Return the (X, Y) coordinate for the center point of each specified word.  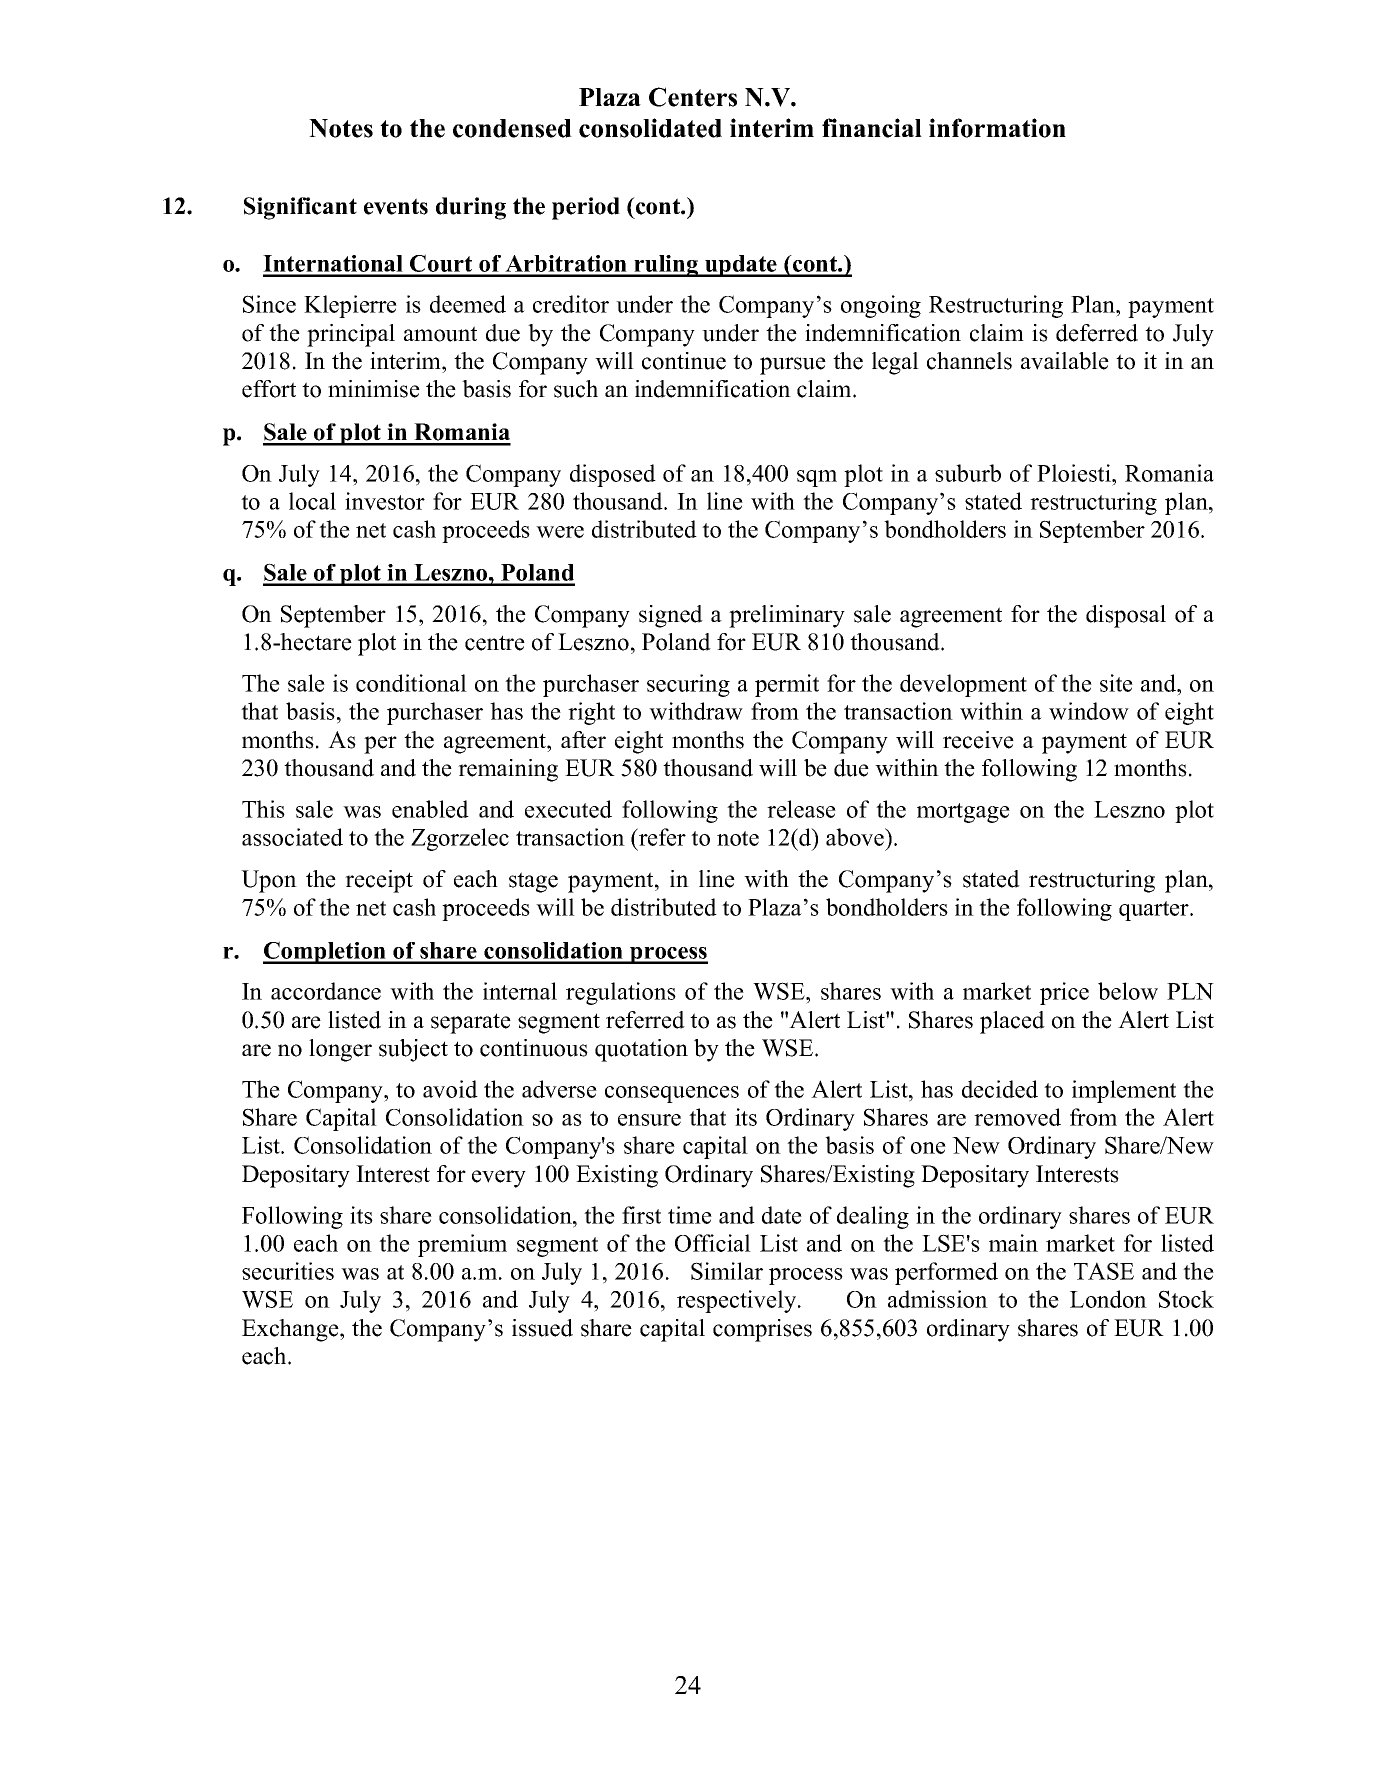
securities (288, 1271)
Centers (693, 97)
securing (688, 685)
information (997, 128)
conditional (411, 683)
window (1089, 711)
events (396, 206)
